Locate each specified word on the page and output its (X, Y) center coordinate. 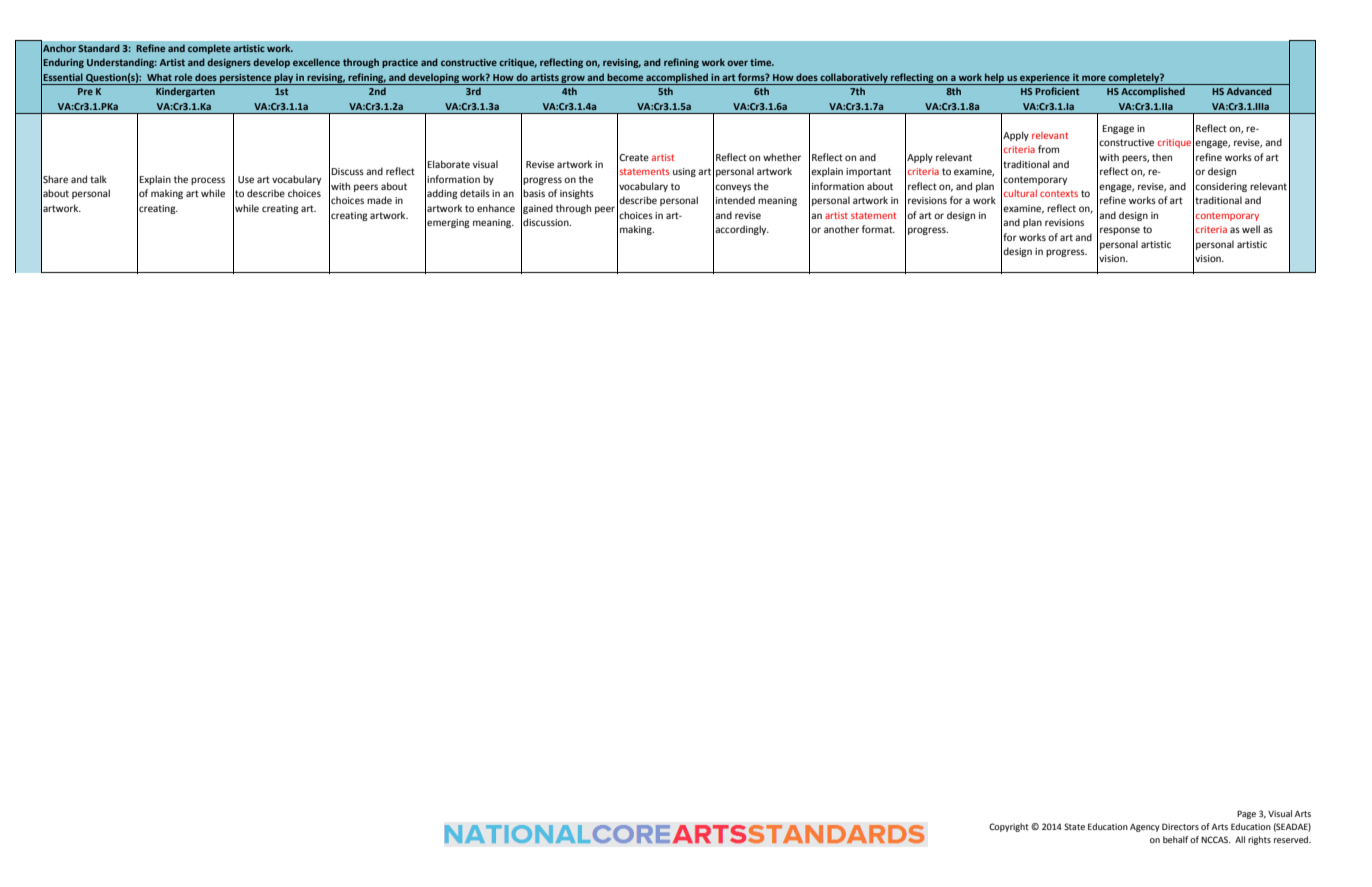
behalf (1175, 839)
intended (735, 200)
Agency (1145, 828)
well (1251, 229)
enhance (496, 208)
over (737, 63)
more (1094, 78)
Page (1246, 814)
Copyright (1009, 827)
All (1240, 839)
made (379, 200)
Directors (1180, 826)
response (1120, 231)
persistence (246, 79)
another (841, 229)
